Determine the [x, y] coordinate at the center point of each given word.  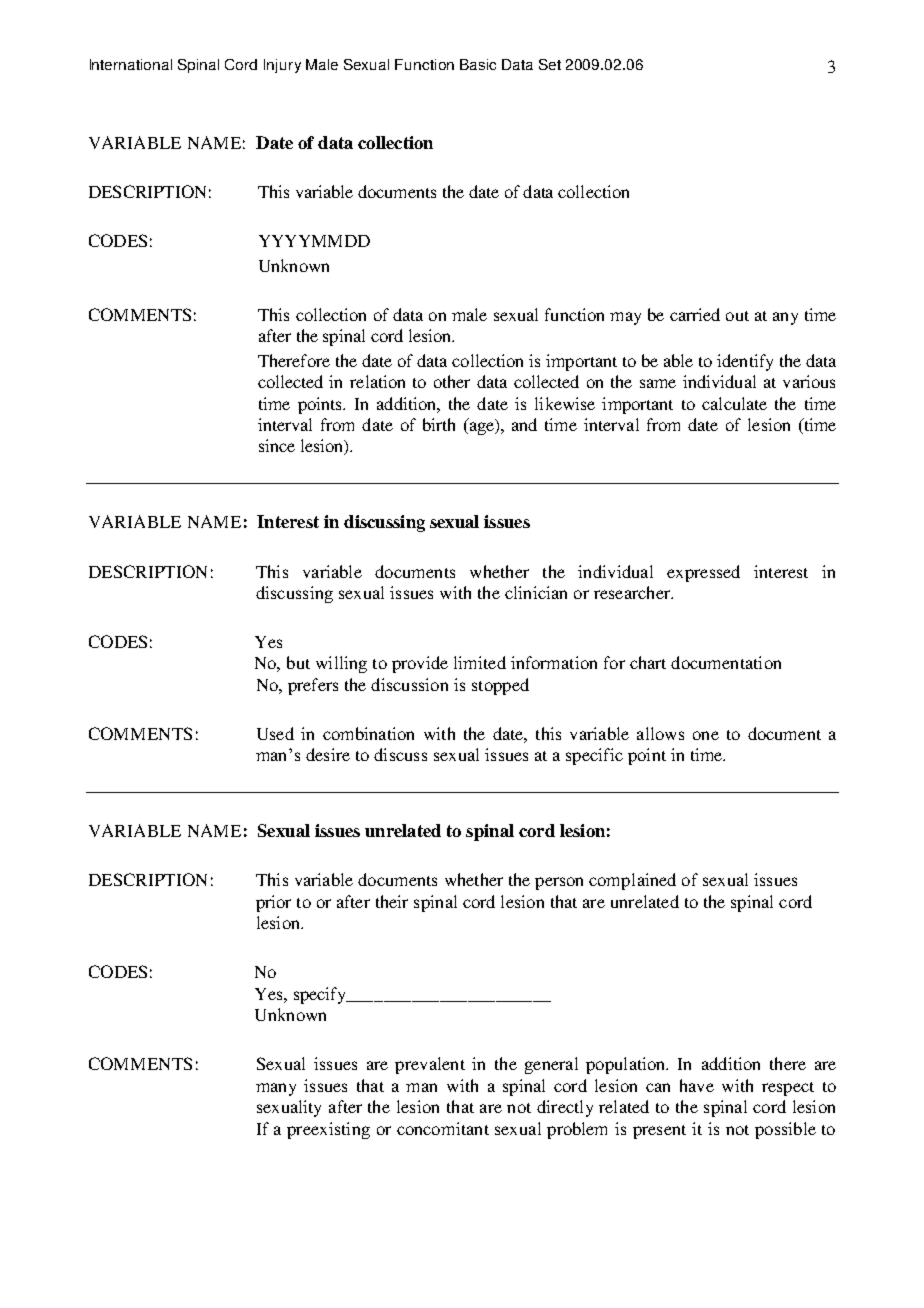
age [481, 428]
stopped [500, 686]
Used [275, 733]
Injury [282, 66]
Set [550, 64]
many [276, 1089]
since [277, 445]
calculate [734, 403]
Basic [478, 64]
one [706, 735]
